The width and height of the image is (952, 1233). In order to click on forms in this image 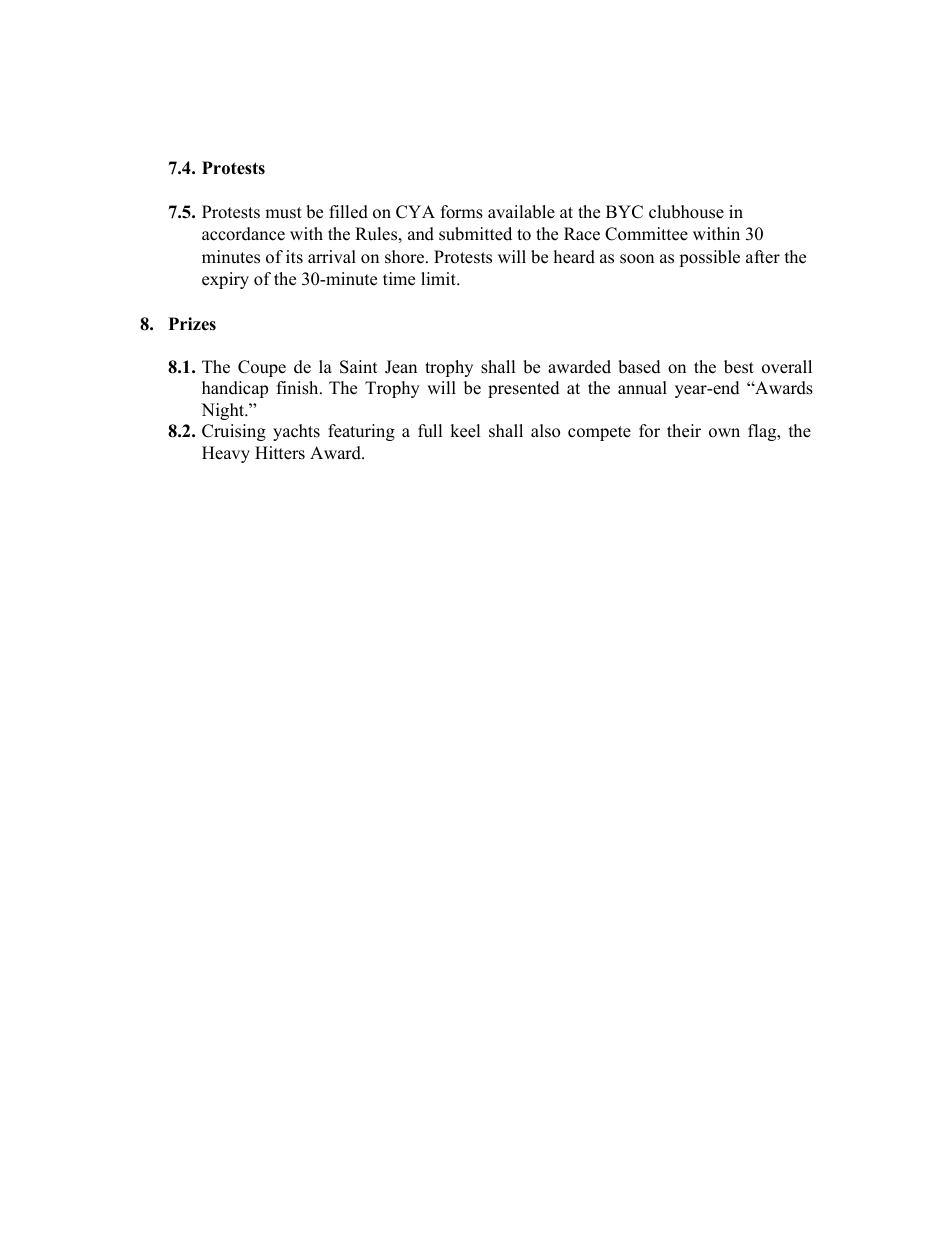, I will do `click(462, 212)`.
